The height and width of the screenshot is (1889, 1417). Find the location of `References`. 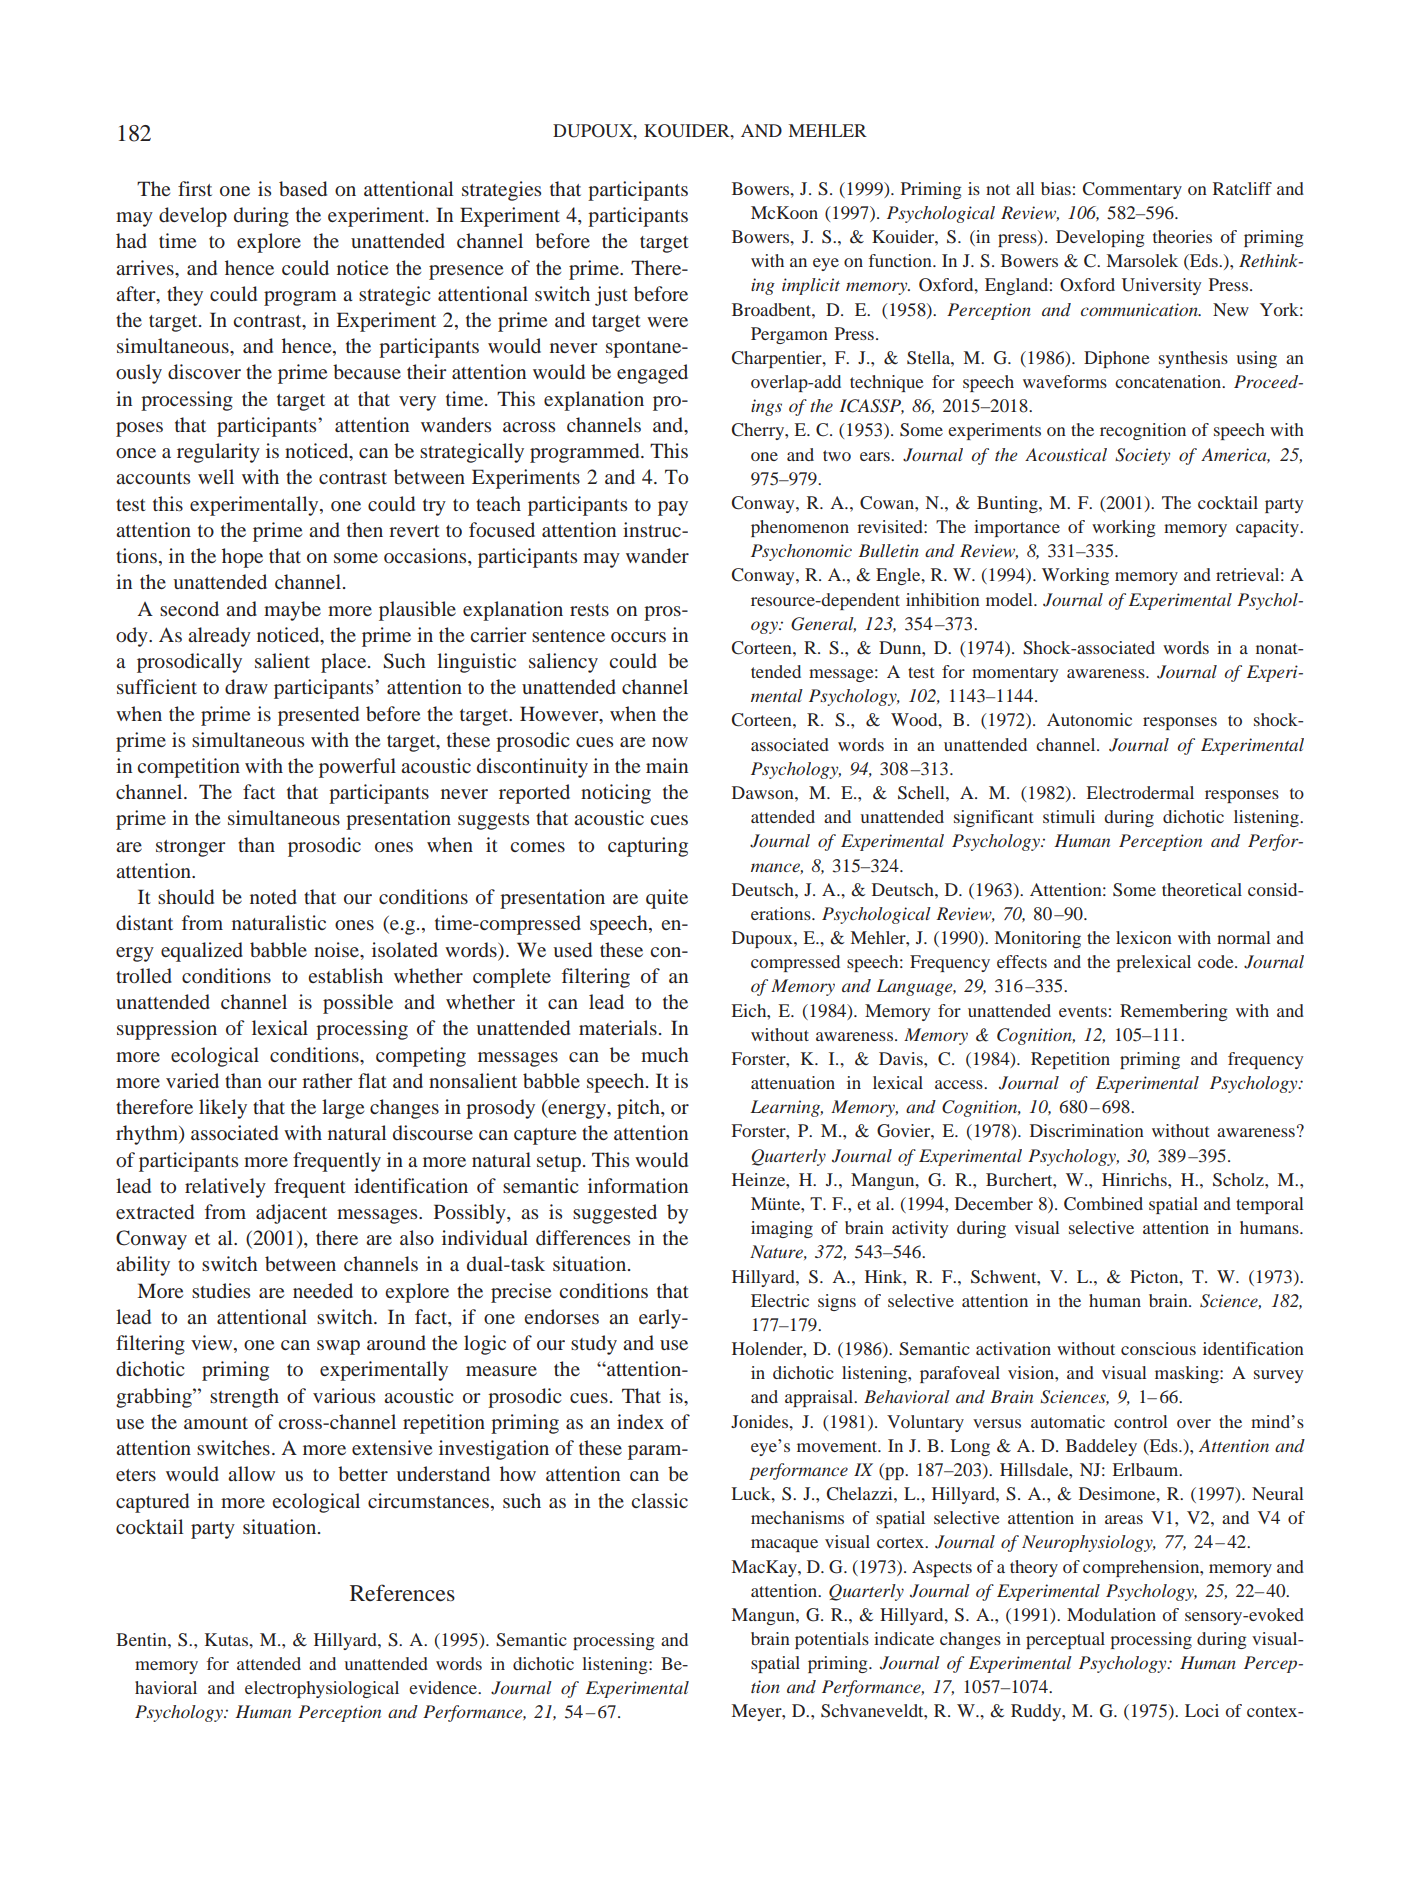

References is located at coordinates (402, 1593).
